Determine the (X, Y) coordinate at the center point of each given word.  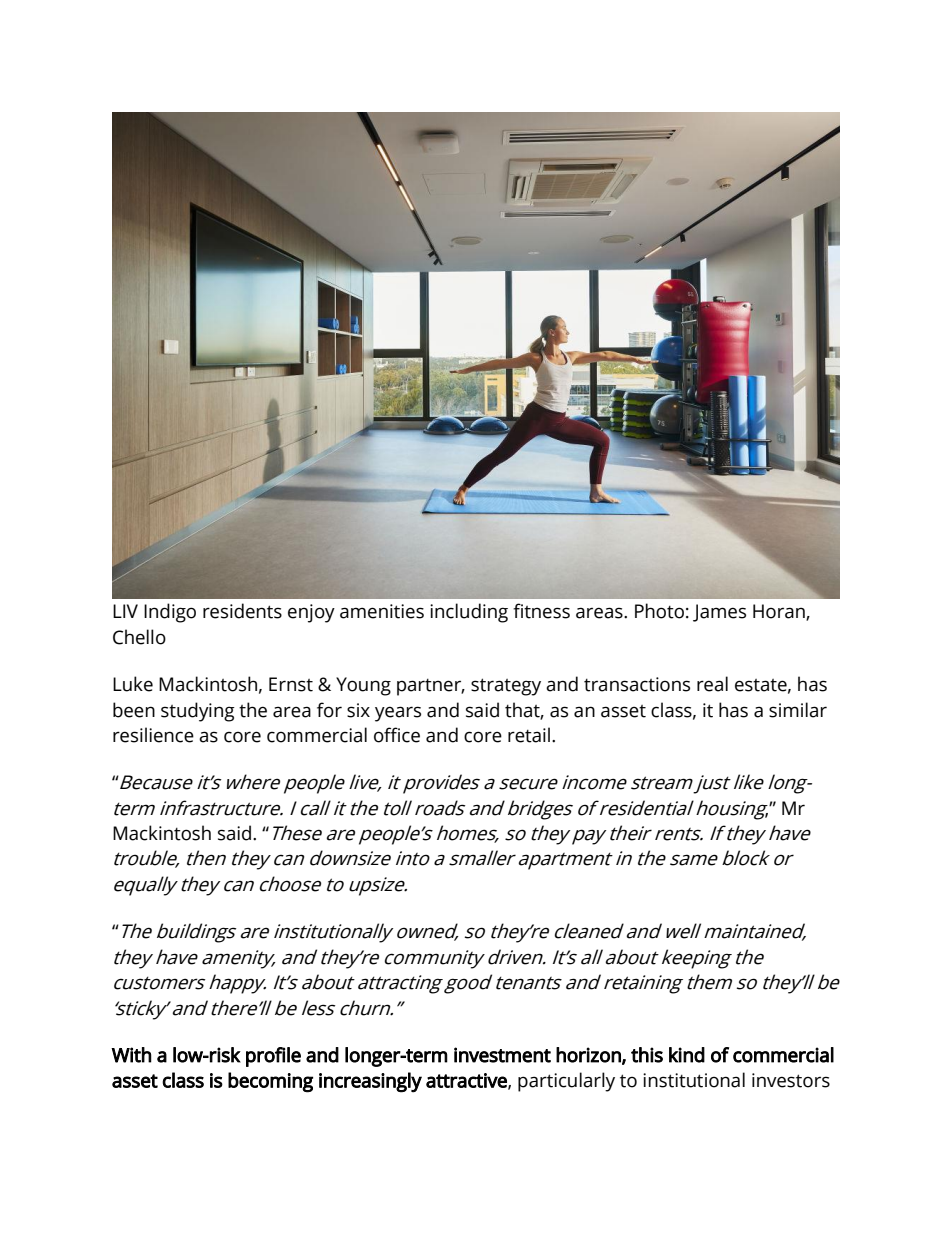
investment (502, 1055)
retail (529, 735)
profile (273, 1057)
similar (798, 710)
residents (242, 611)
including (469, 613)
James (719, 613)
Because (155, 782)
